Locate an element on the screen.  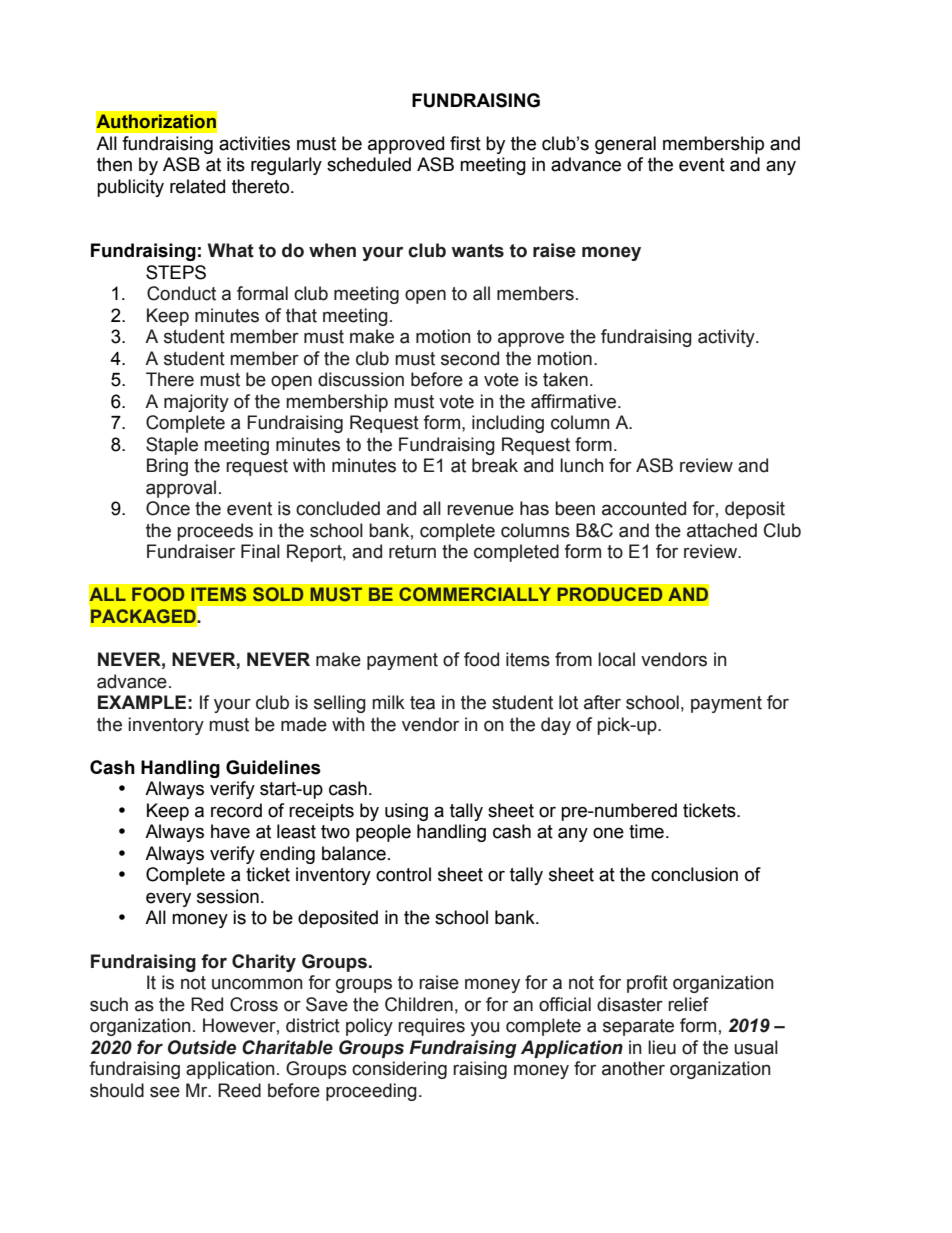
have is located at coordinates (230, 831).
